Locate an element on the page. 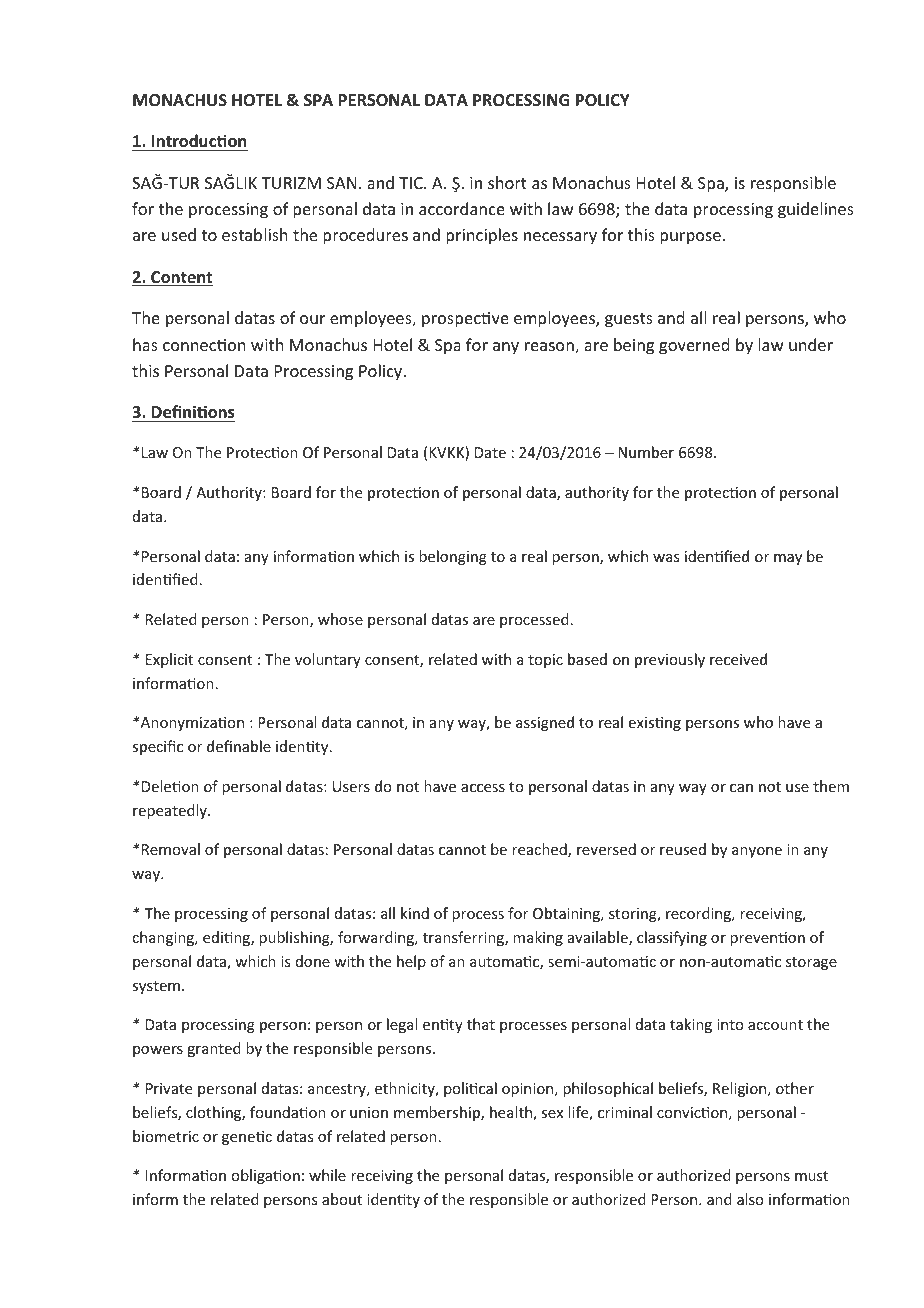  Date is located at coordinates (490, 452).
